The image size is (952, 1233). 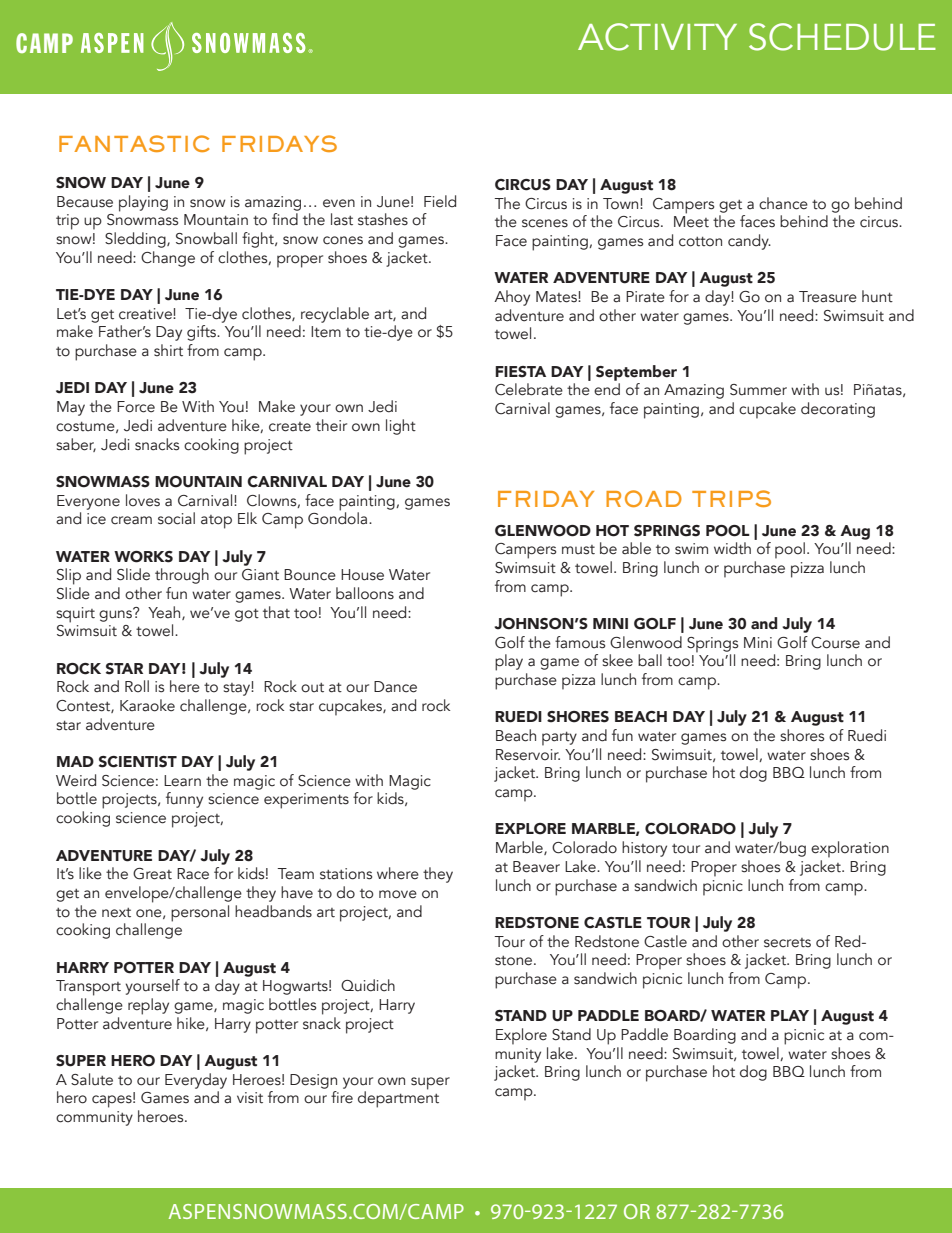 What do you see at coordinates (828, 297) in the page?
I see `Treasure` at bounding box center [828, 297].
